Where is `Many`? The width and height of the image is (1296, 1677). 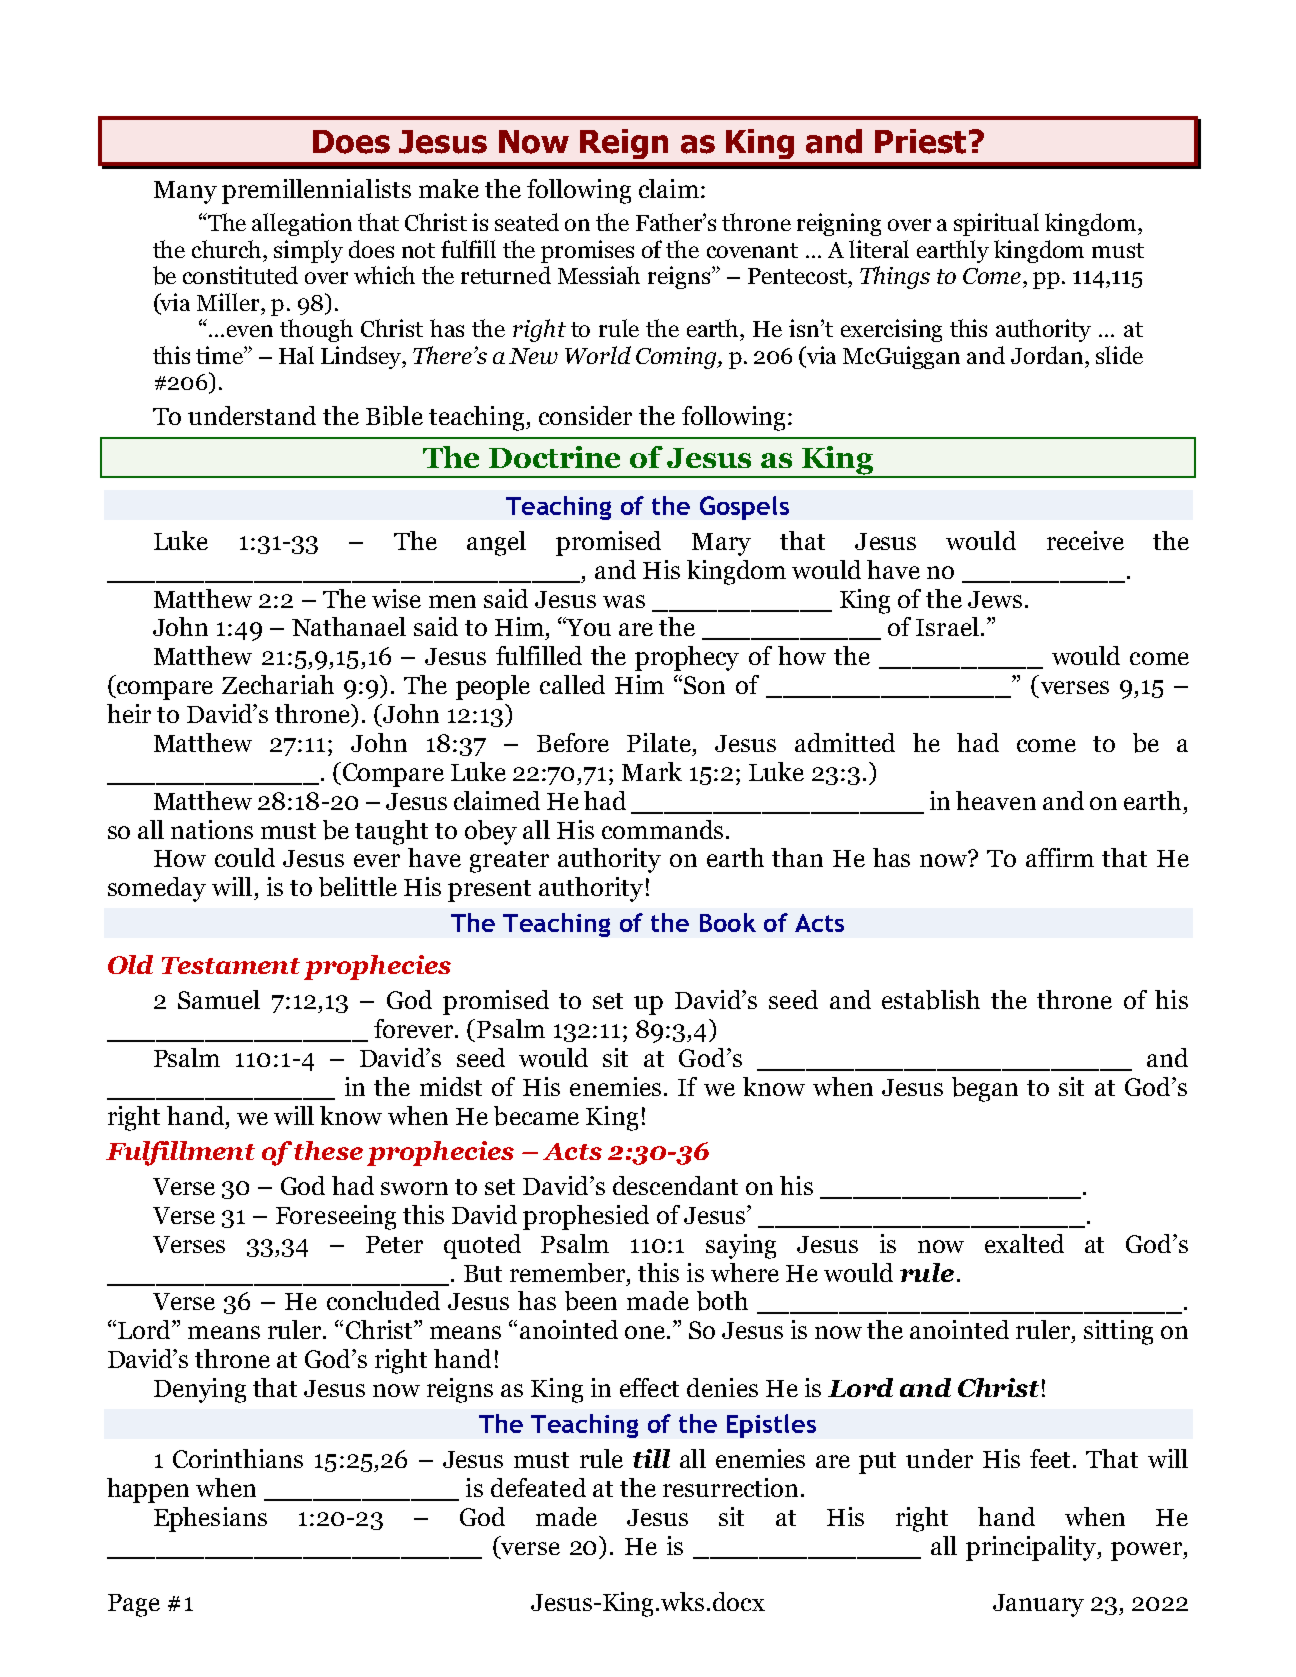
Many is located at coordinates (185, 192).
